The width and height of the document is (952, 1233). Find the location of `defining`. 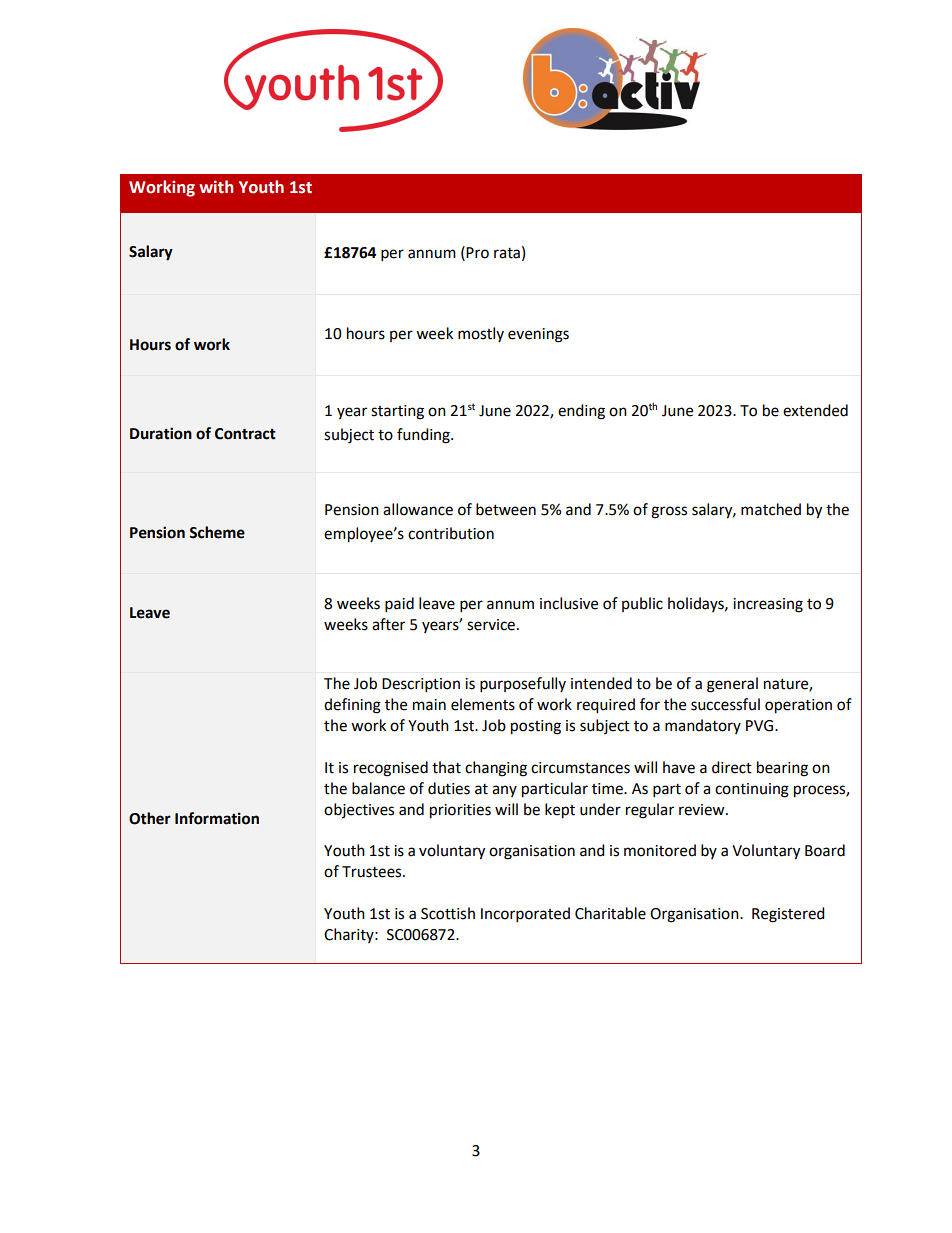

defining is located at coordinates (352, 706).
